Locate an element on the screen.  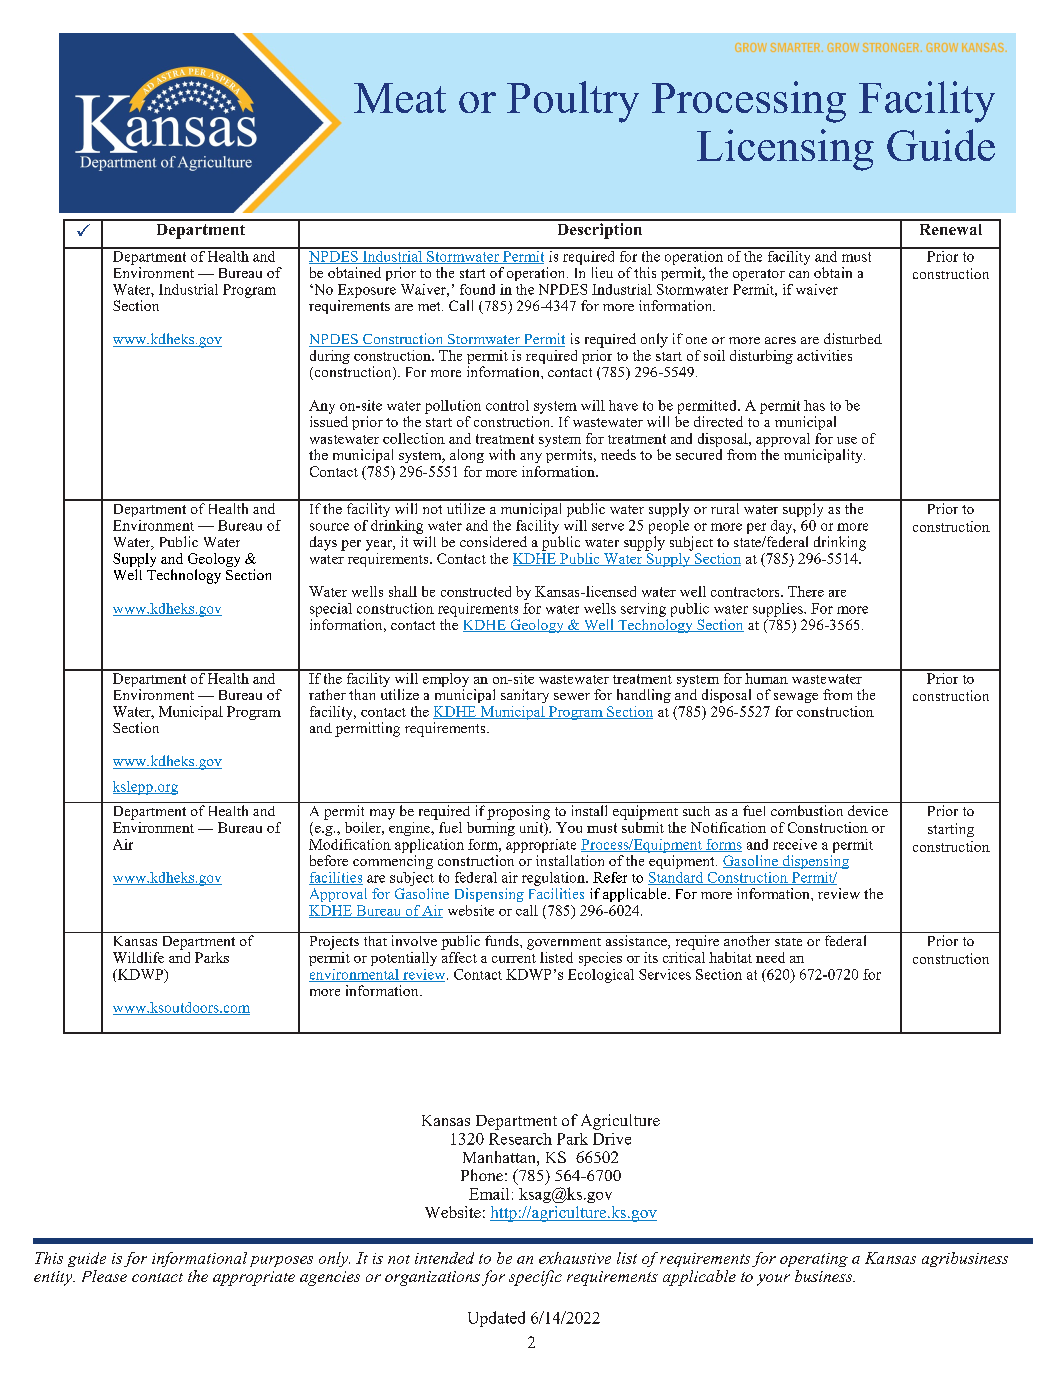
organizations is located at coordinates (432, 1278).
